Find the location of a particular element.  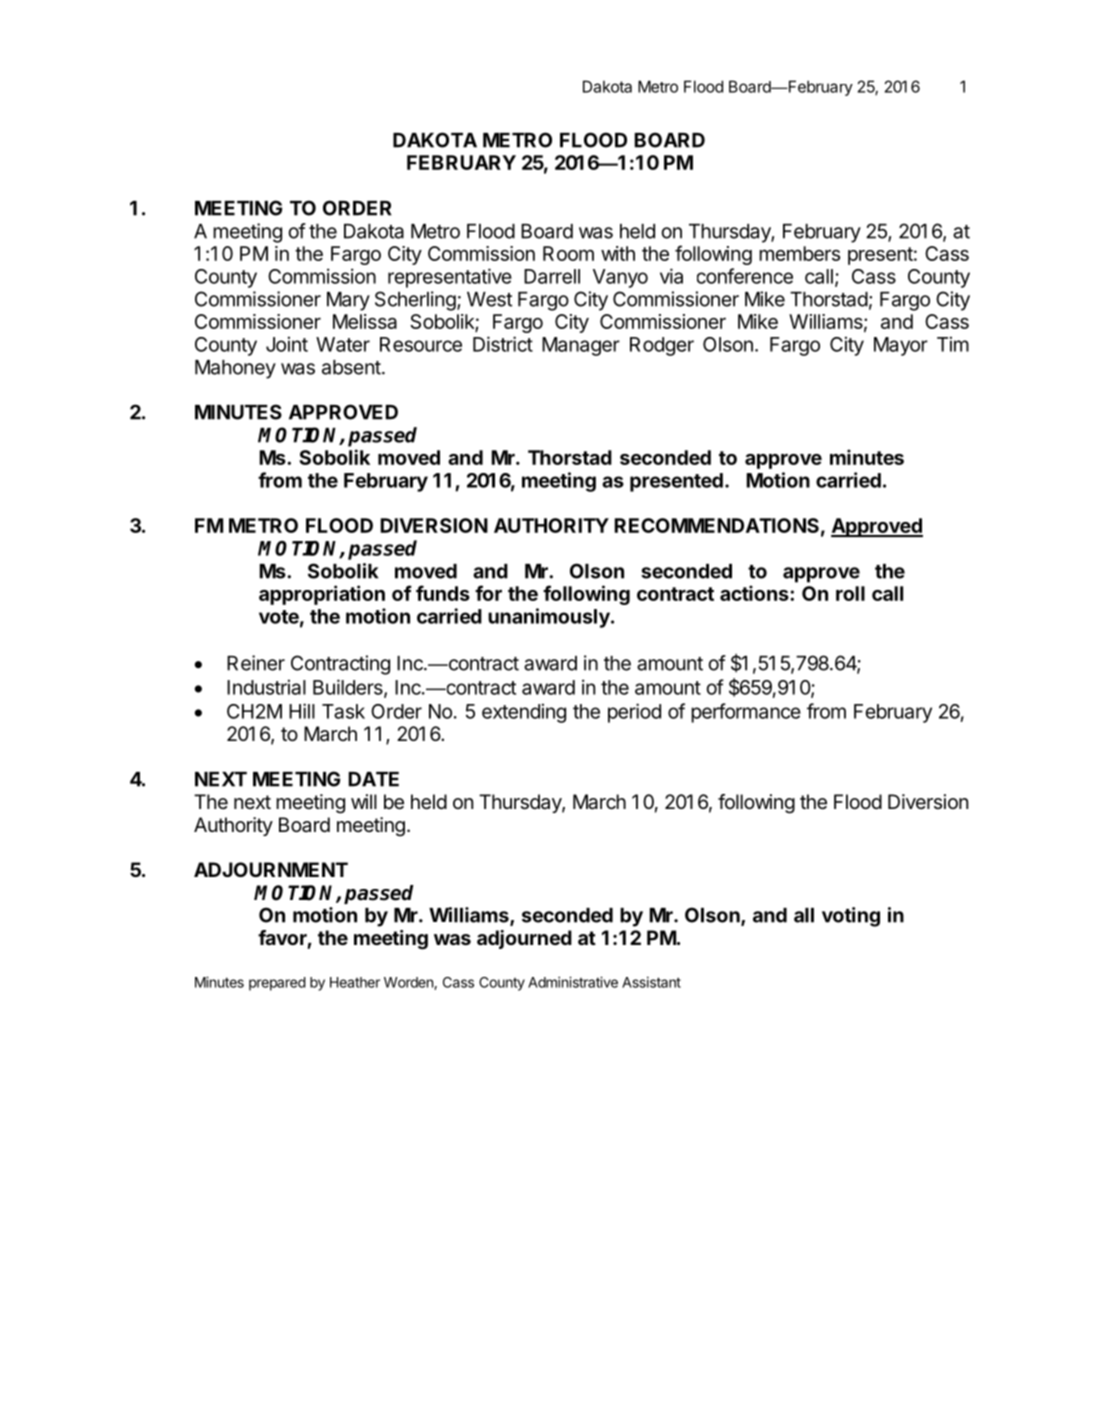

Darrell is located at coordinates (552, 276).
